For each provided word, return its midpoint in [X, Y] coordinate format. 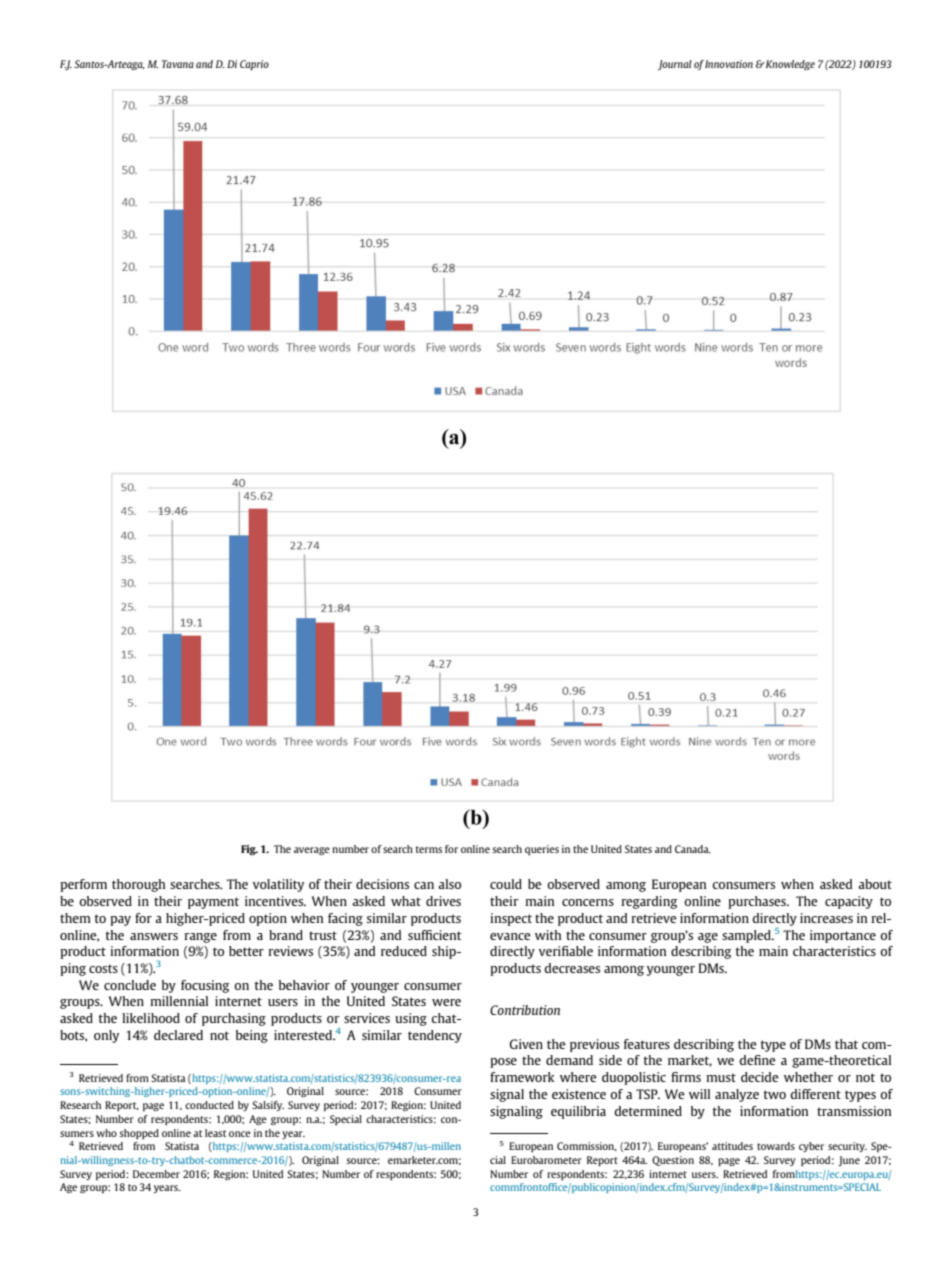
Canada [693, 849]
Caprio [254, 65]
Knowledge [790, 65]
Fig [249, 850]
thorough [138, 885]
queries [542, 850]
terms [429, 849]
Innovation [729, 64]
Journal [675, 65]
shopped [139, 1134]
